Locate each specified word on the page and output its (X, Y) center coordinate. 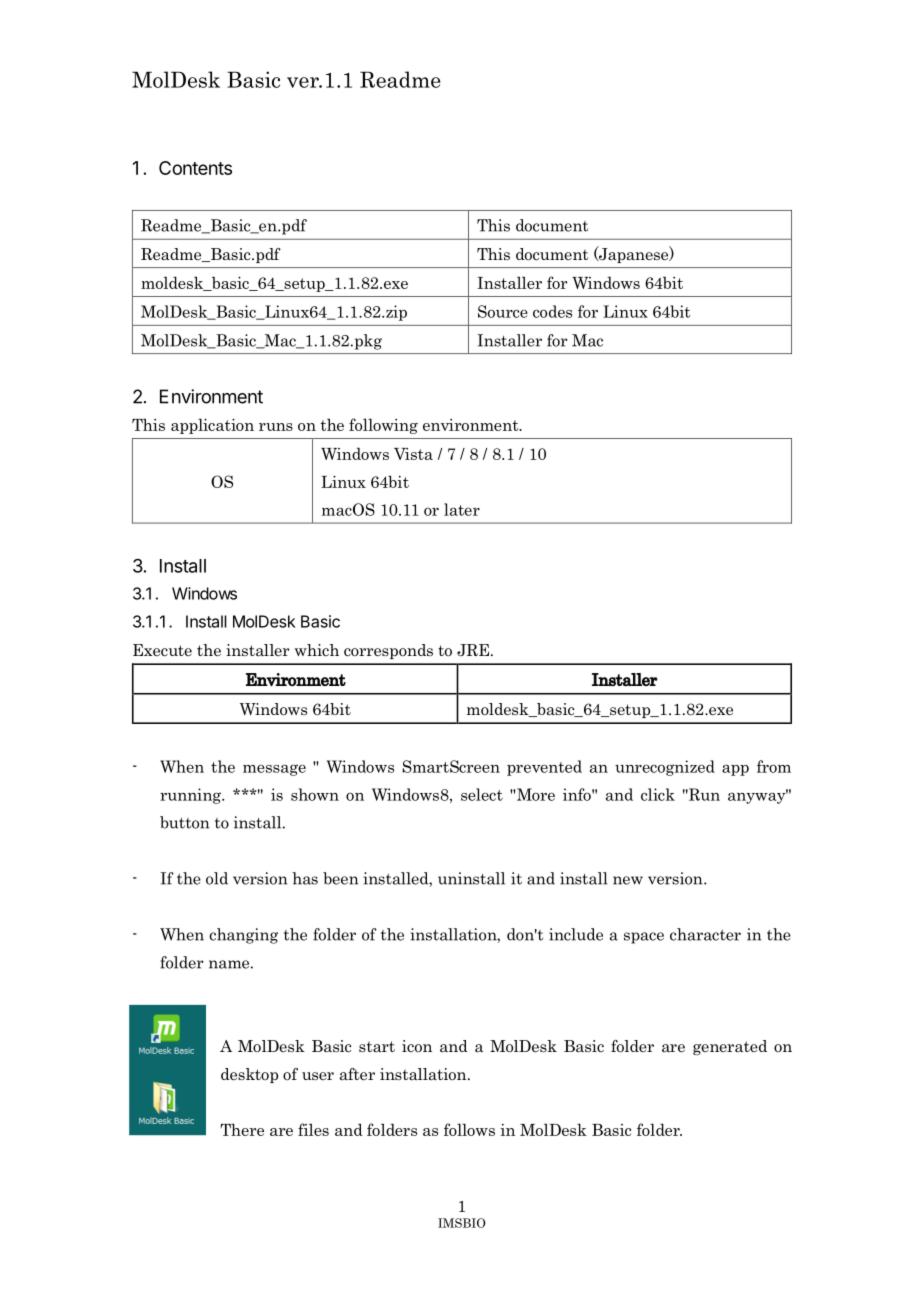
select (482, 794)
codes (552, 311)
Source (503, 311)
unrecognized (665, 768)
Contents (195, 168)
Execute (162, 650)
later (462, 509)
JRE (474, 650)
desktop (249, 1075)
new (628, 880)
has (305, 878)
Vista (413, 454)
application (212, 426)
